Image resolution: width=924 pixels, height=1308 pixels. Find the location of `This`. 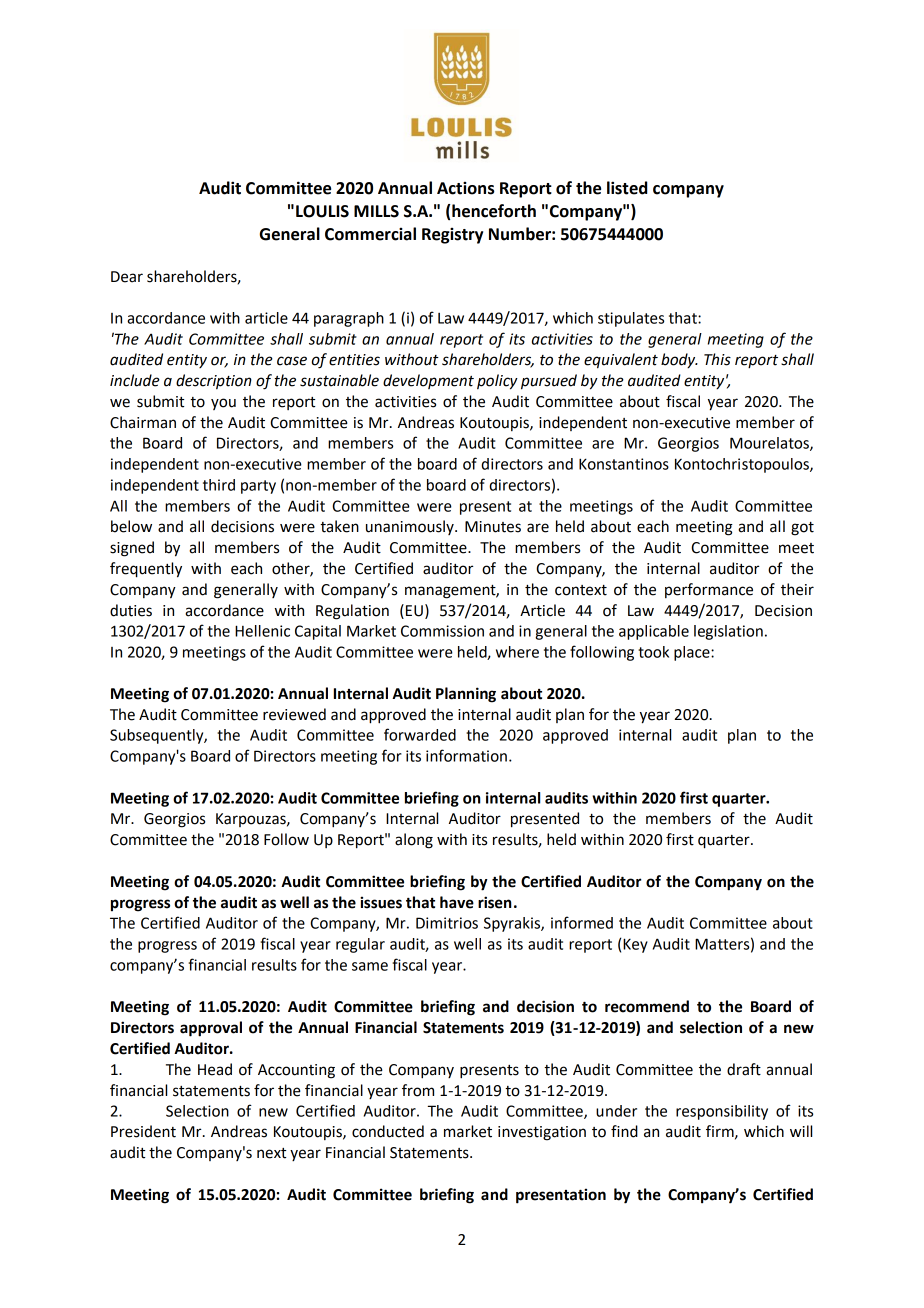

This is located at coordinates (717, 359).
